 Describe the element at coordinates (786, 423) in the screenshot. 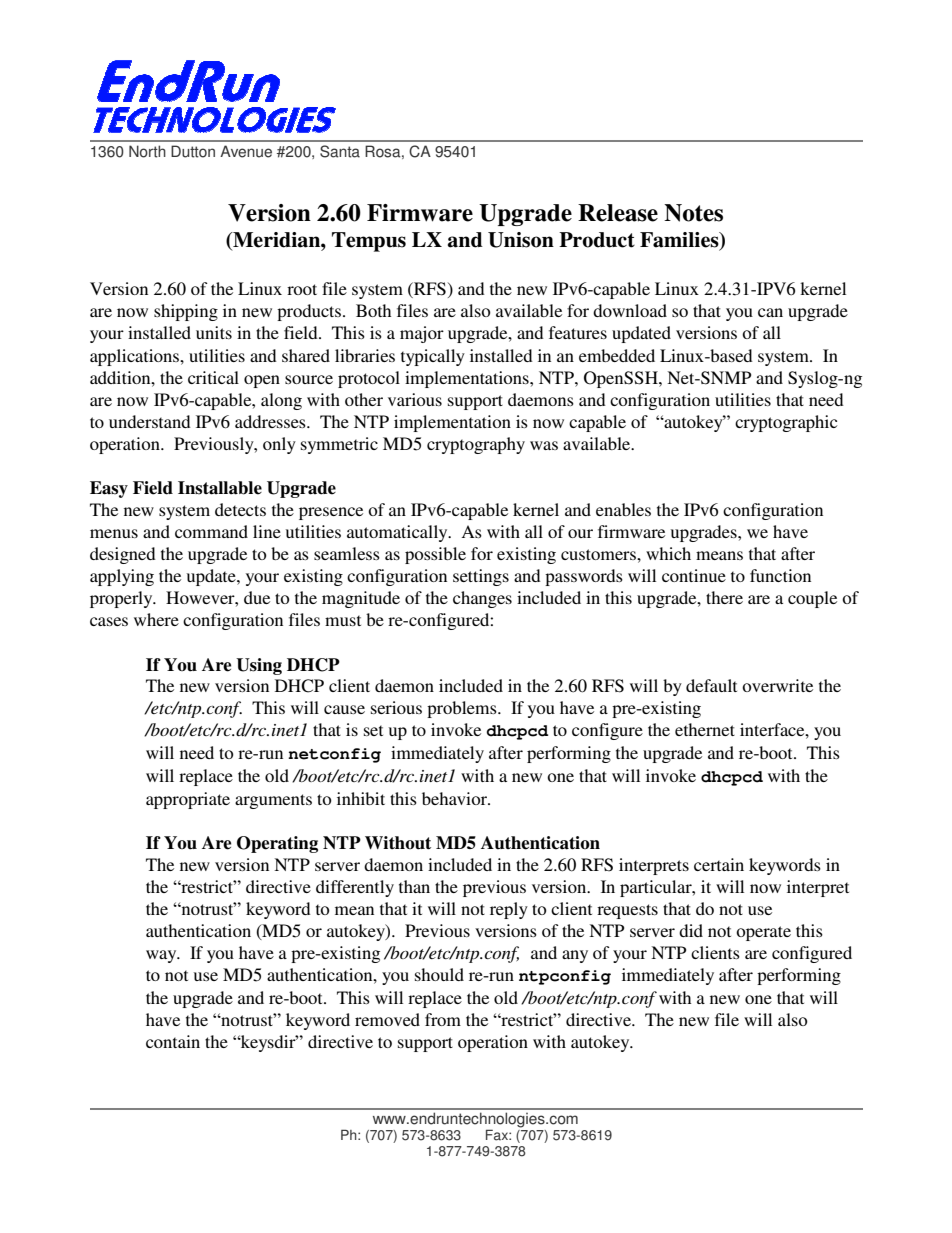

I see `cryptographic` at that location.
